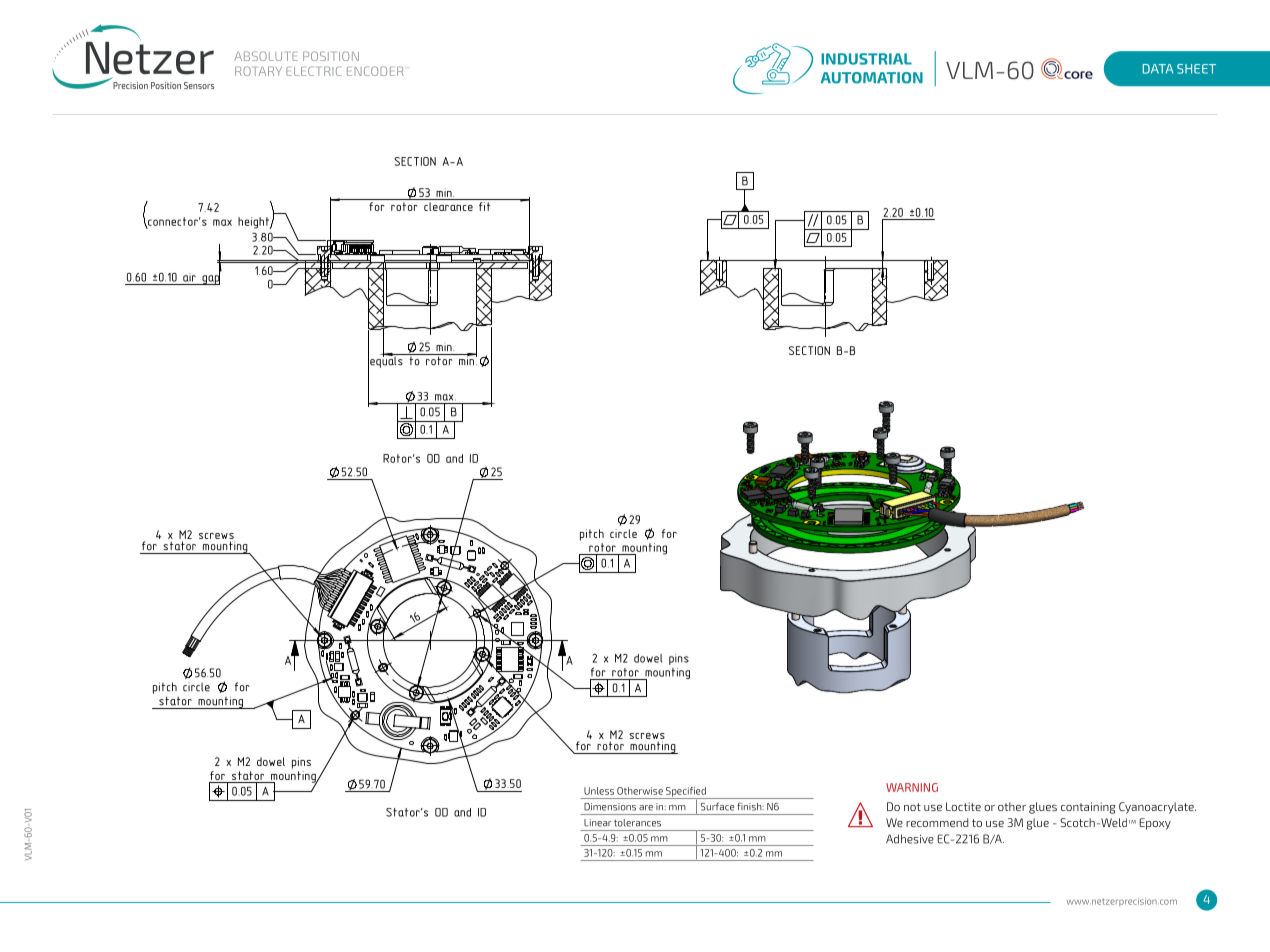 The width and height of the document is (1270, 952). What do you see at coordinates (646, 808) in the document?
I see `are` at bounding box center [646, 808].
